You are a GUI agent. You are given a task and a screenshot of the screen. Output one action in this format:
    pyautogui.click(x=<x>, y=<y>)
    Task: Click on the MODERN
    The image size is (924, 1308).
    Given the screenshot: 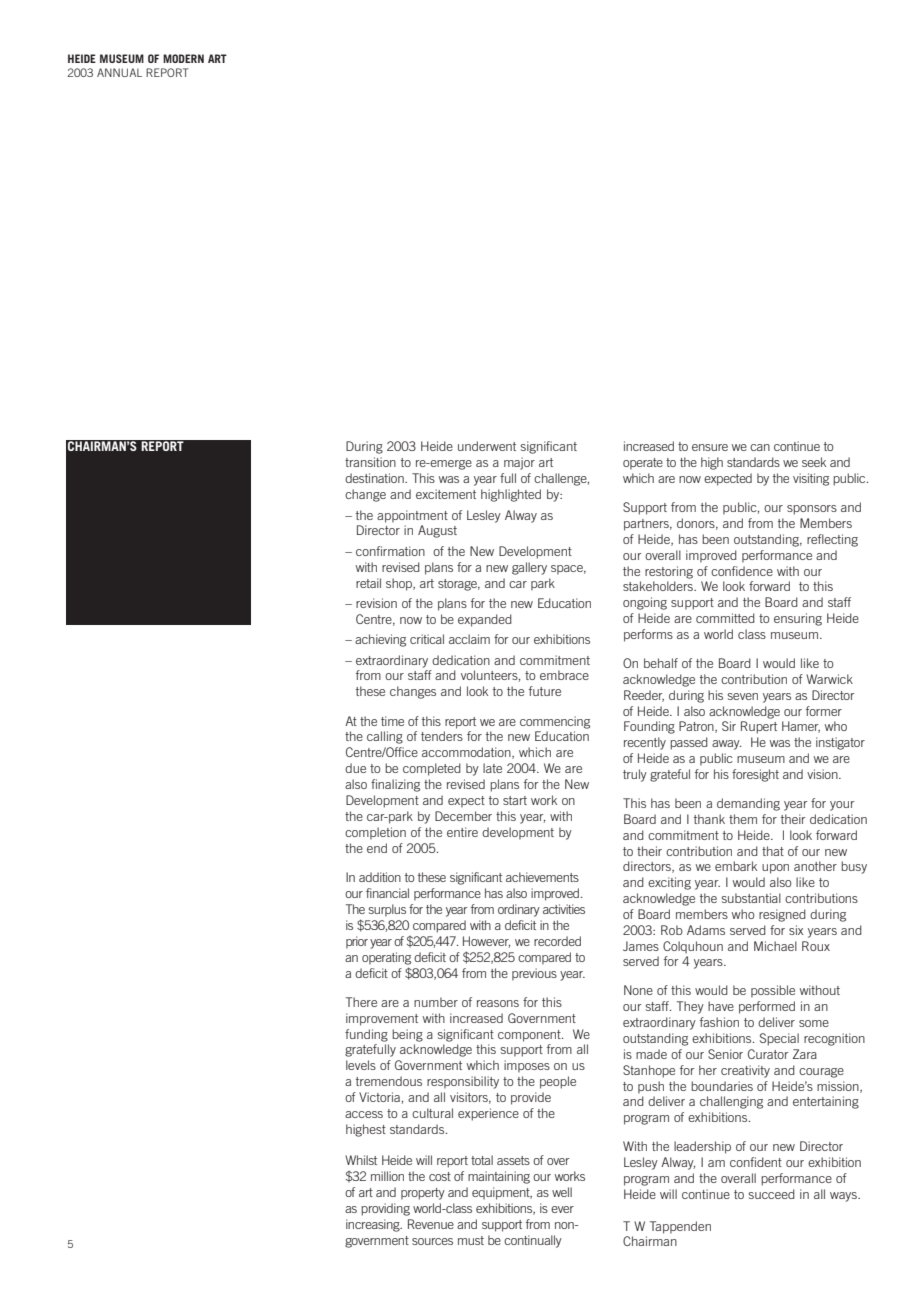 What is the action you would take?
    pyautogui.click(x=183, y=58)
